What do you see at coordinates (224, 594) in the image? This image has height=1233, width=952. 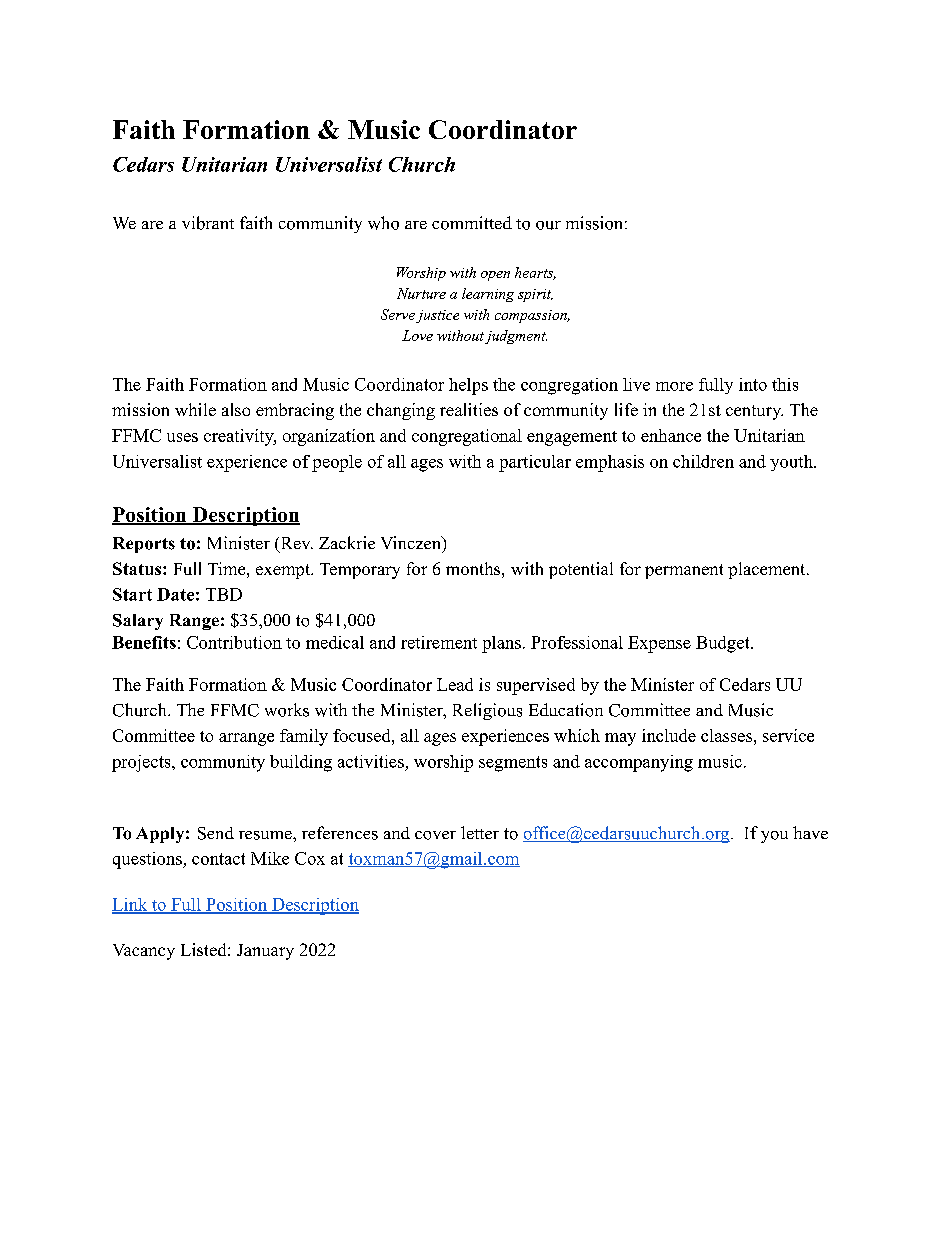 I see `TBD` at bounding box center [224, 594].
